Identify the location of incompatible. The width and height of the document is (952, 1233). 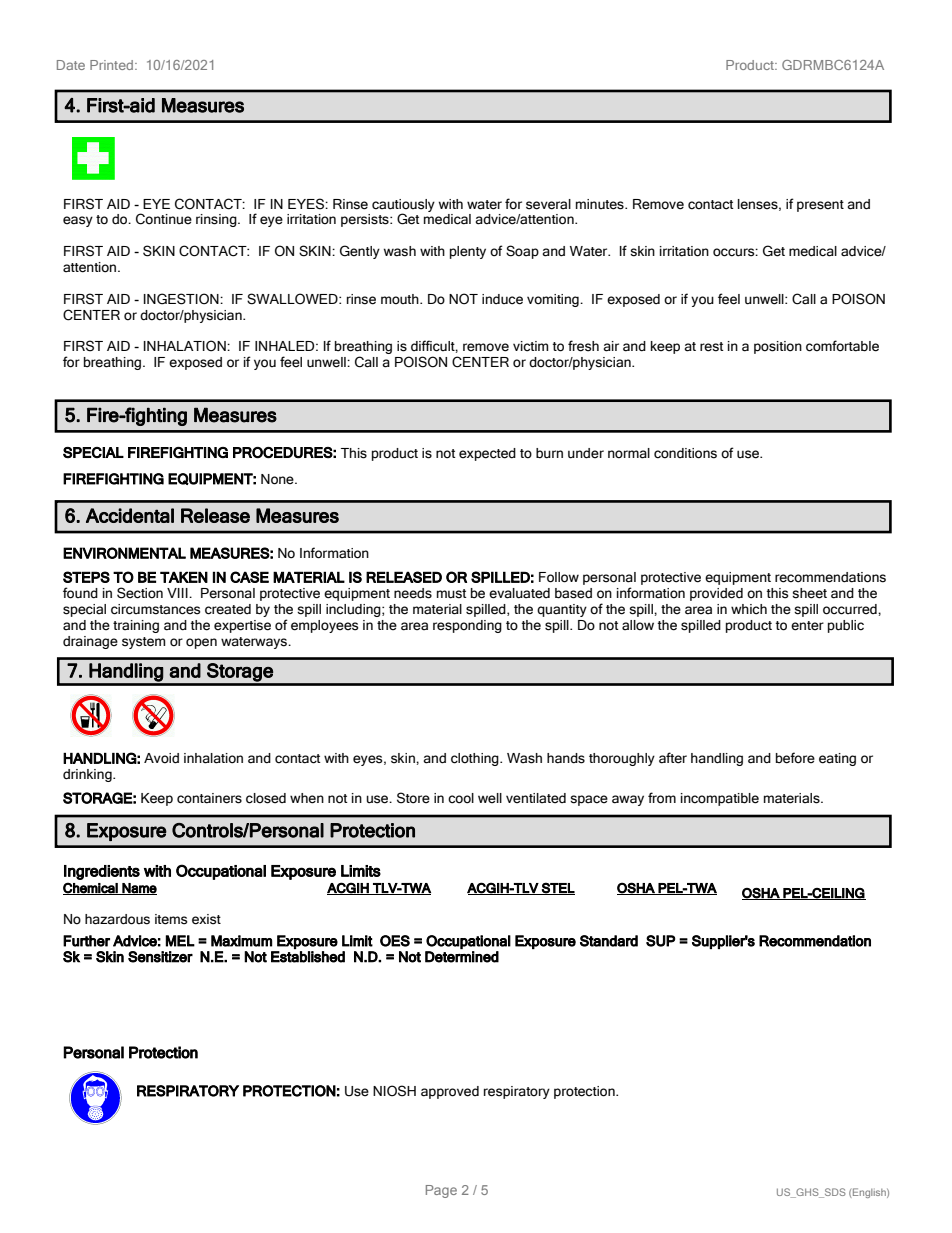
(720, 799).
